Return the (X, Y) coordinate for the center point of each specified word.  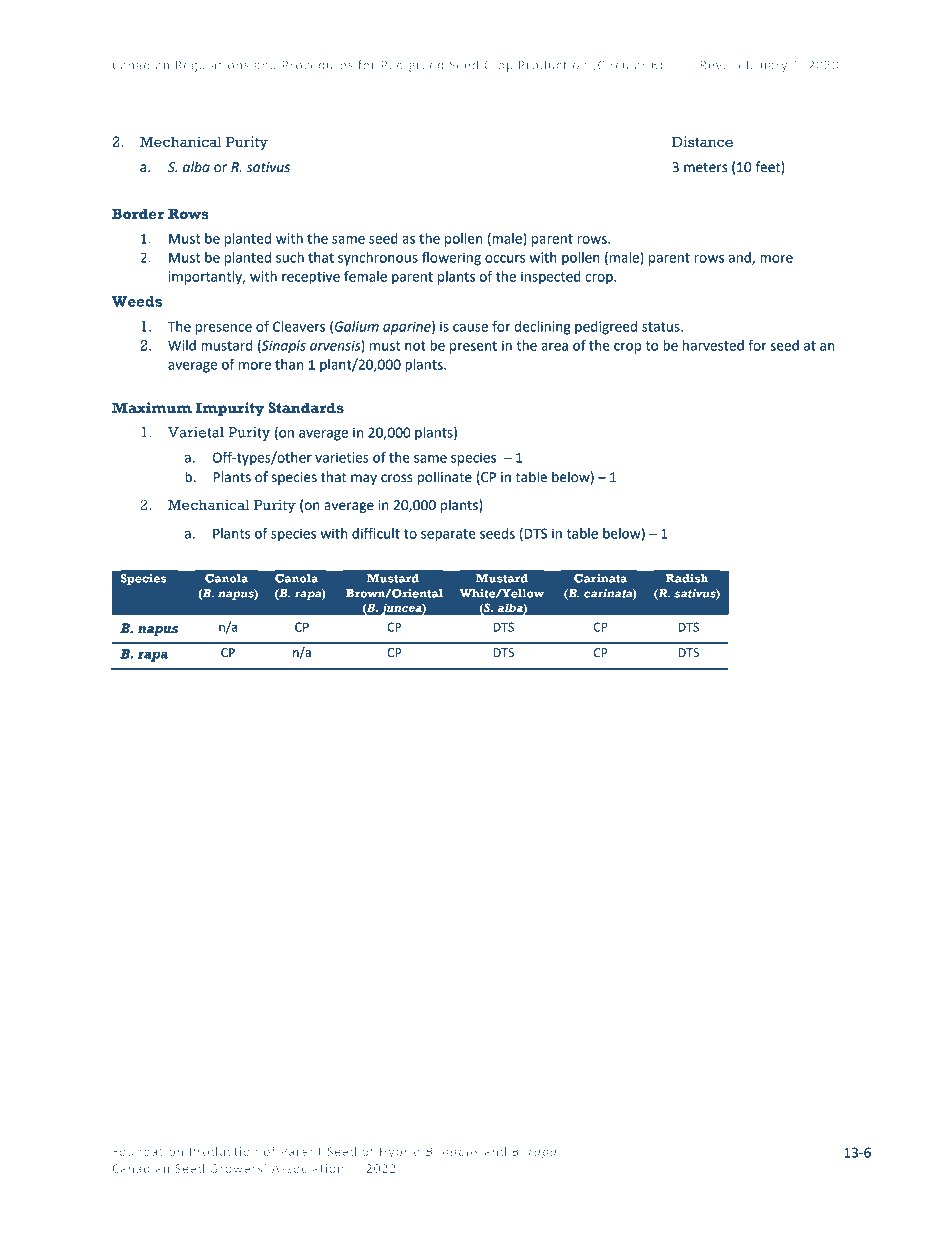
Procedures (318, 65)
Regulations (212, 66)
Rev (711, 65)
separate (448, 535)
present (473, 347)
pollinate (444, 478)
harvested (713, 345)
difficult (376, 533)
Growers (237, 1168)
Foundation (148, 1151)
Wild (182, 345)
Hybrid (400, 1153)
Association (307, 1168)
